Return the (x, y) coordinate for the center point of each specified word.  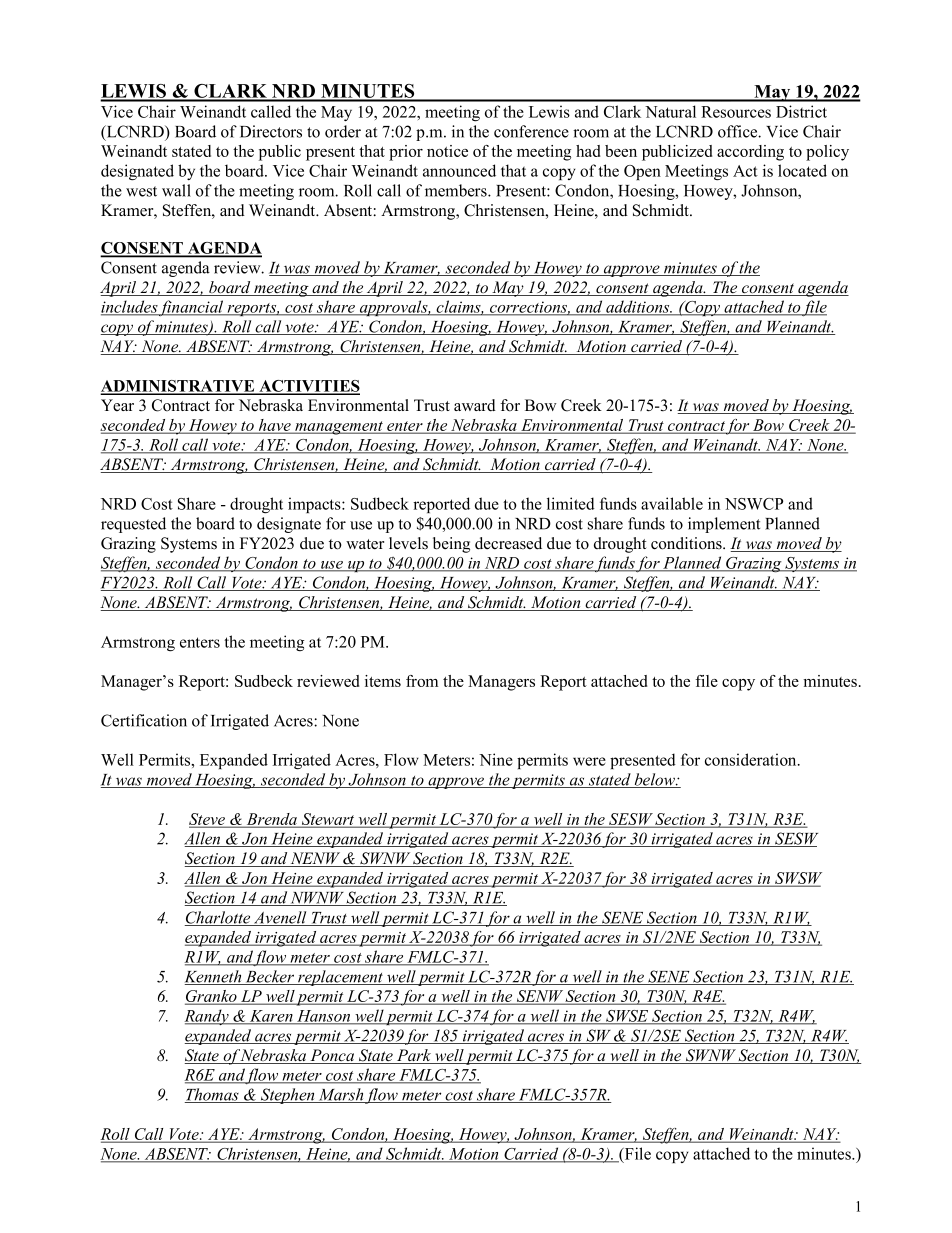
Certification (144, 720)
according (750, 153)
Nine (496, 759)
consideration (752, 759)
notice (447, 151)
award (475, 405)
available (672, 503)
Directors (271, 131)
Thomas (213, 1095)
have (275, 426)
